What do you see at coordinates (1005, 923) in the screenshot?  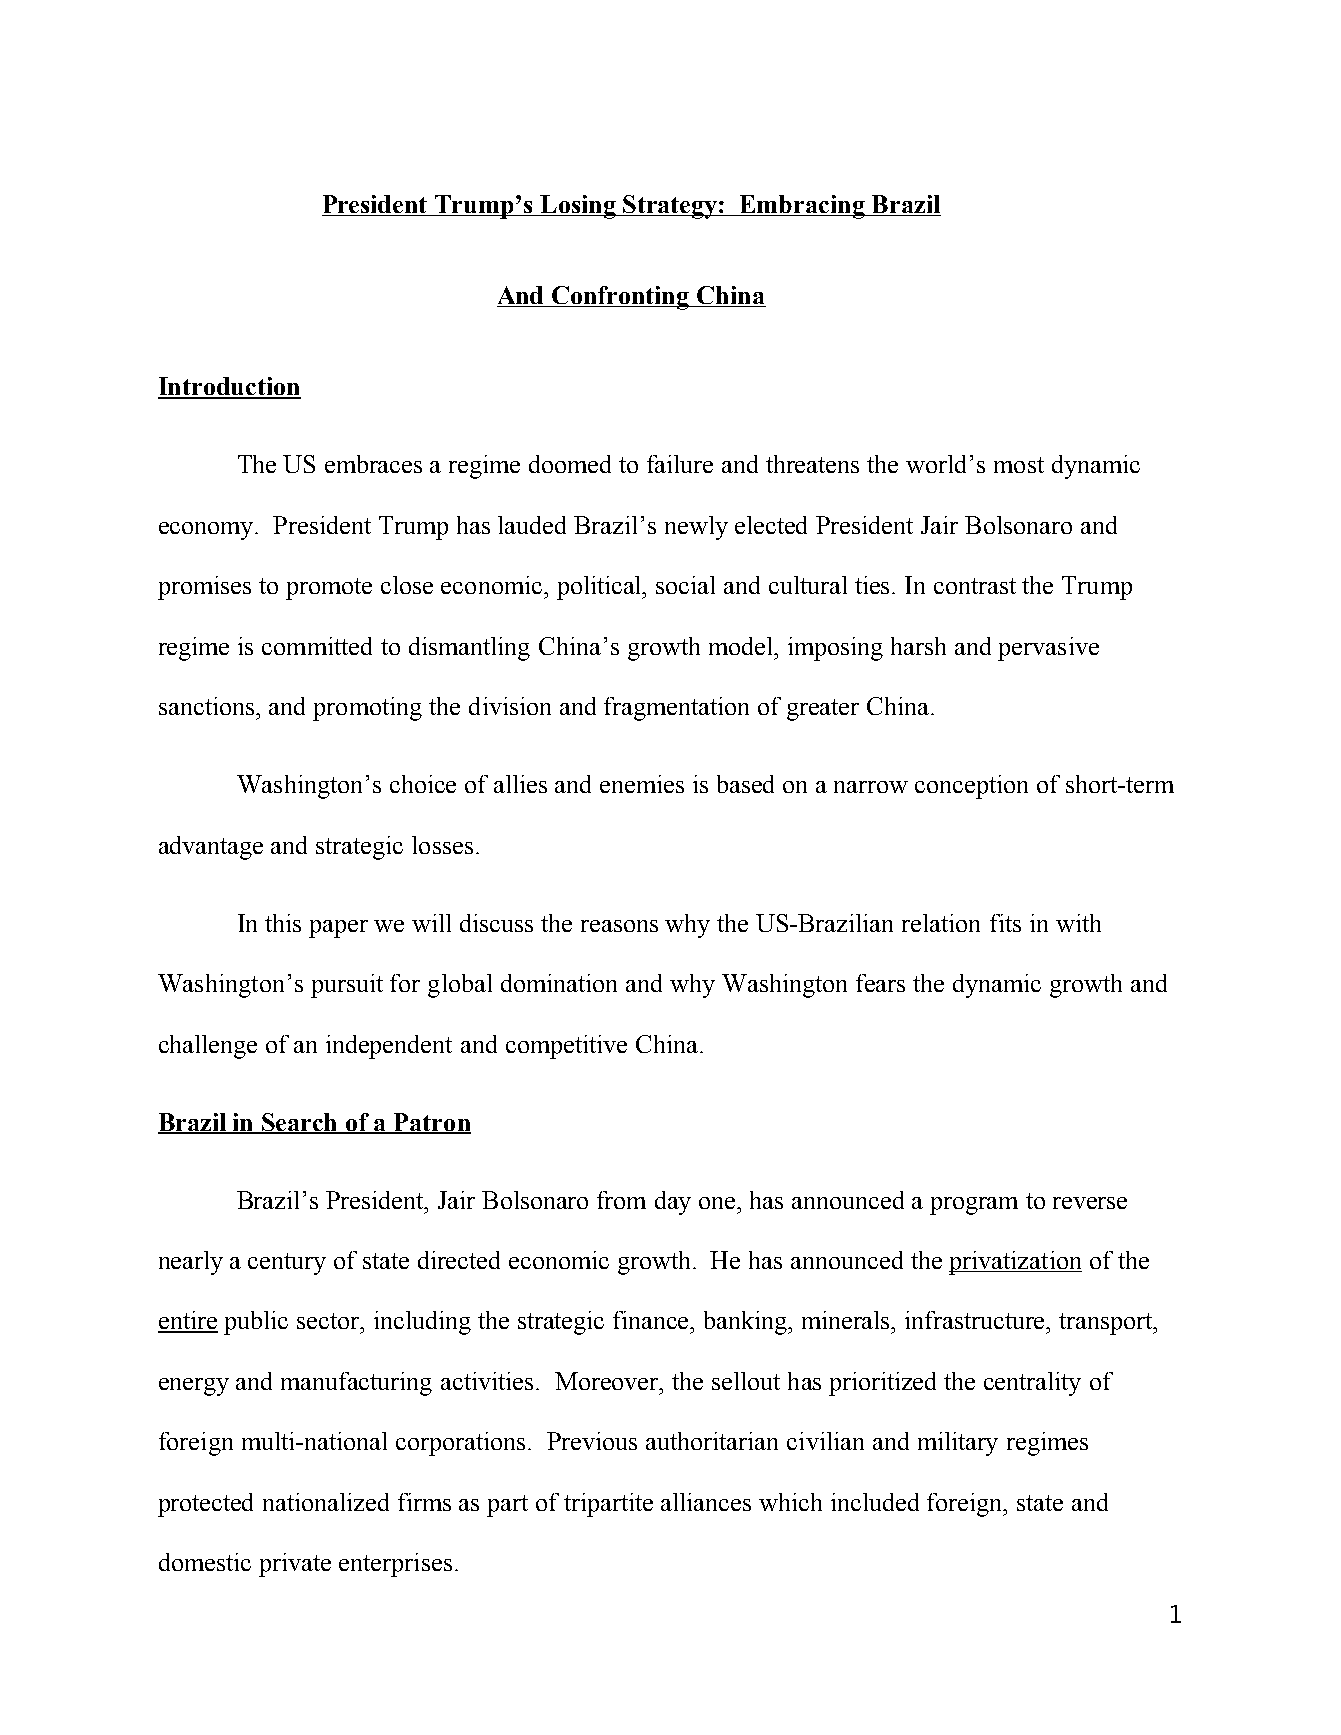 I see `fits` at bounding box center [1005, 923].
